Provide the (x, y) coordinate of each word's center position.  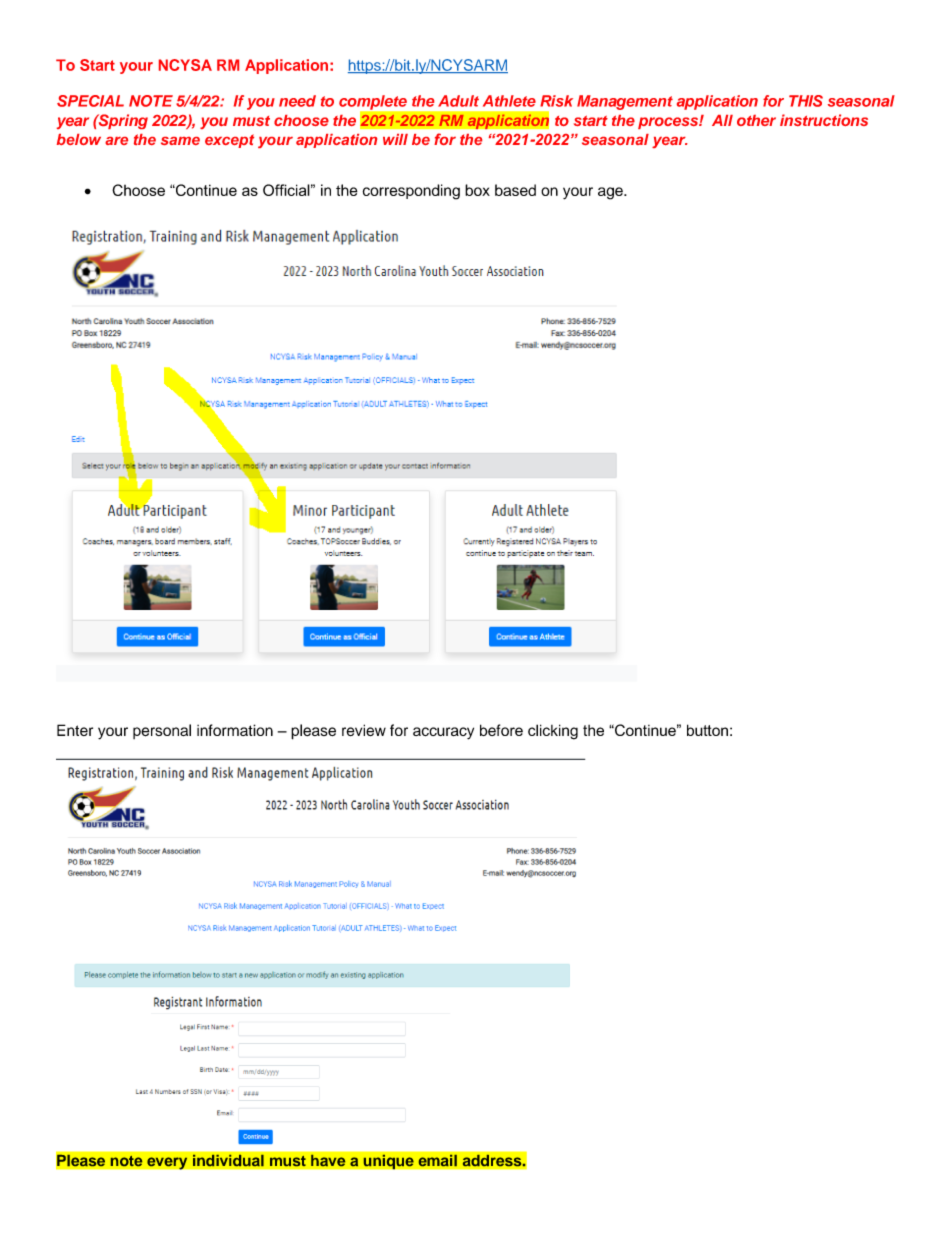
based (515, 190)
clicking (553, 732)
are (116, 141)
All (722, 120)
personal (162, 731)
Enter (75, 730)
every (167, 1163)
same (180, 141)
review (364, 730)
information (235, 730)
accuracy (443, 733)
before (501, 730)
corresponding (411, 192)
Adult (458, 101)
